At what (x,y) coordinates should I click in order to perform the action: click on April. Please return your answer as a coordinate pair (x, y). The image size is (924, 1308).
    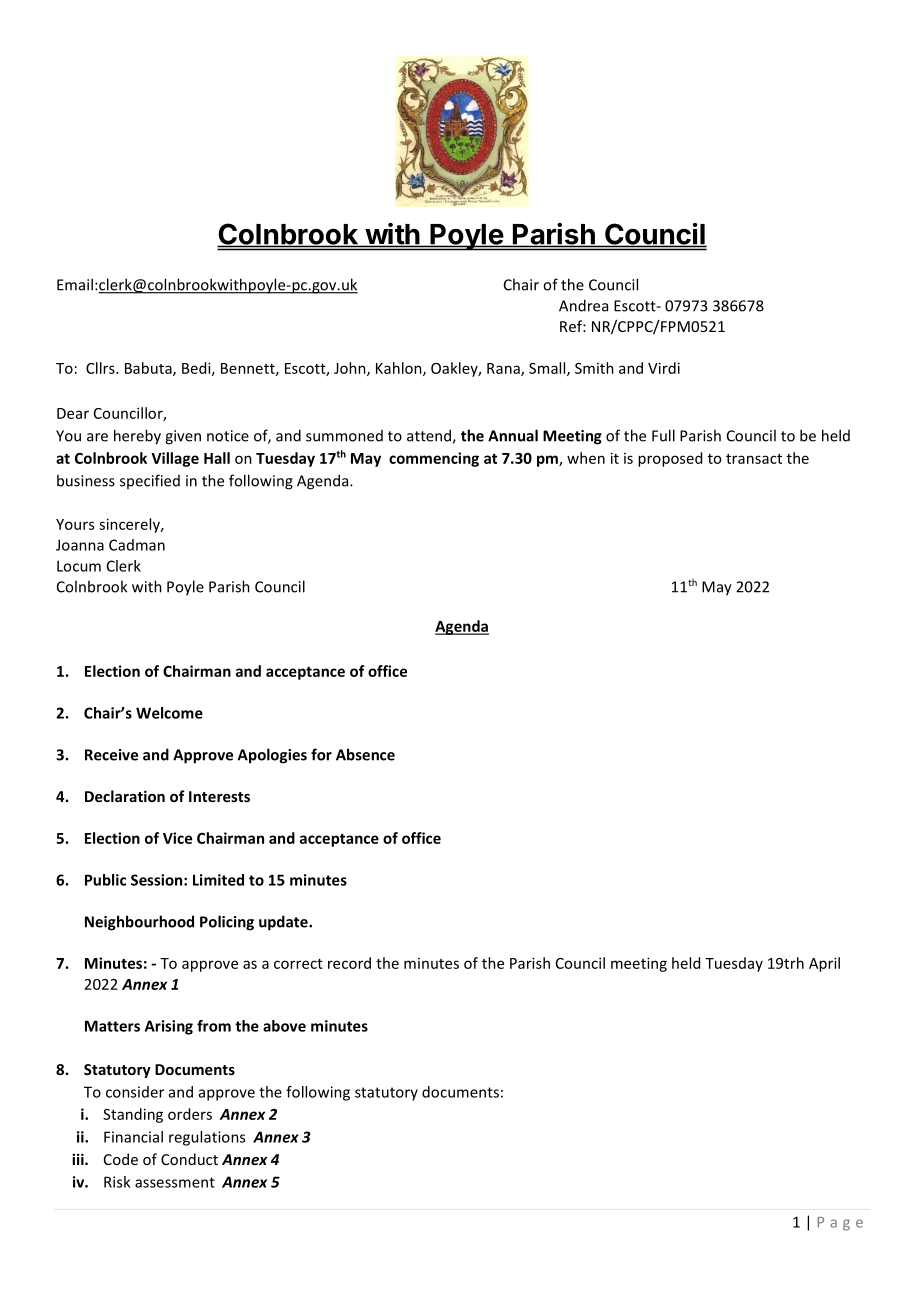
    Looking at the image, I should click on (824, 964).
